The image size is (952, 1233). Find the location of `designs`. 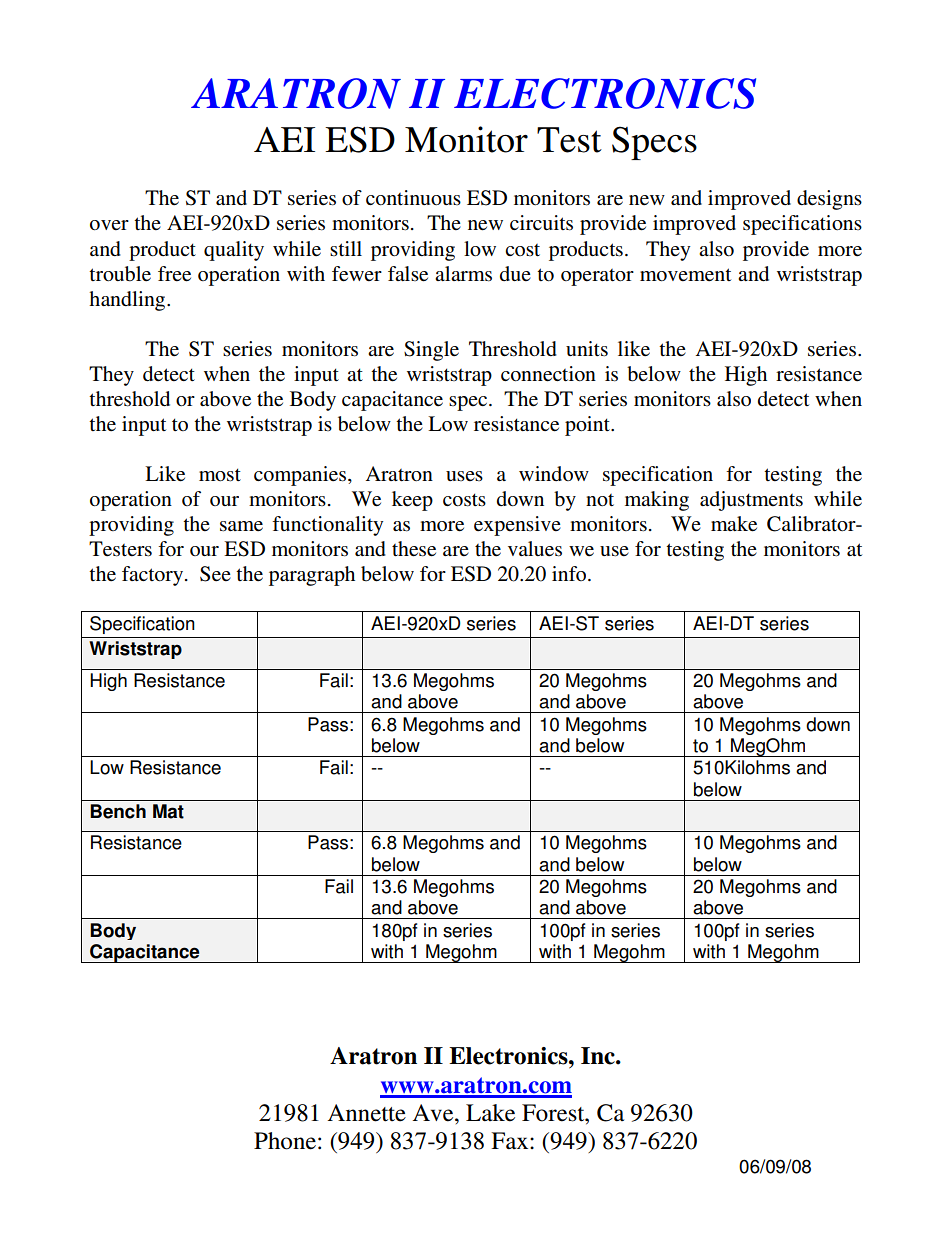

designs is located at coordinates (829, 200).
